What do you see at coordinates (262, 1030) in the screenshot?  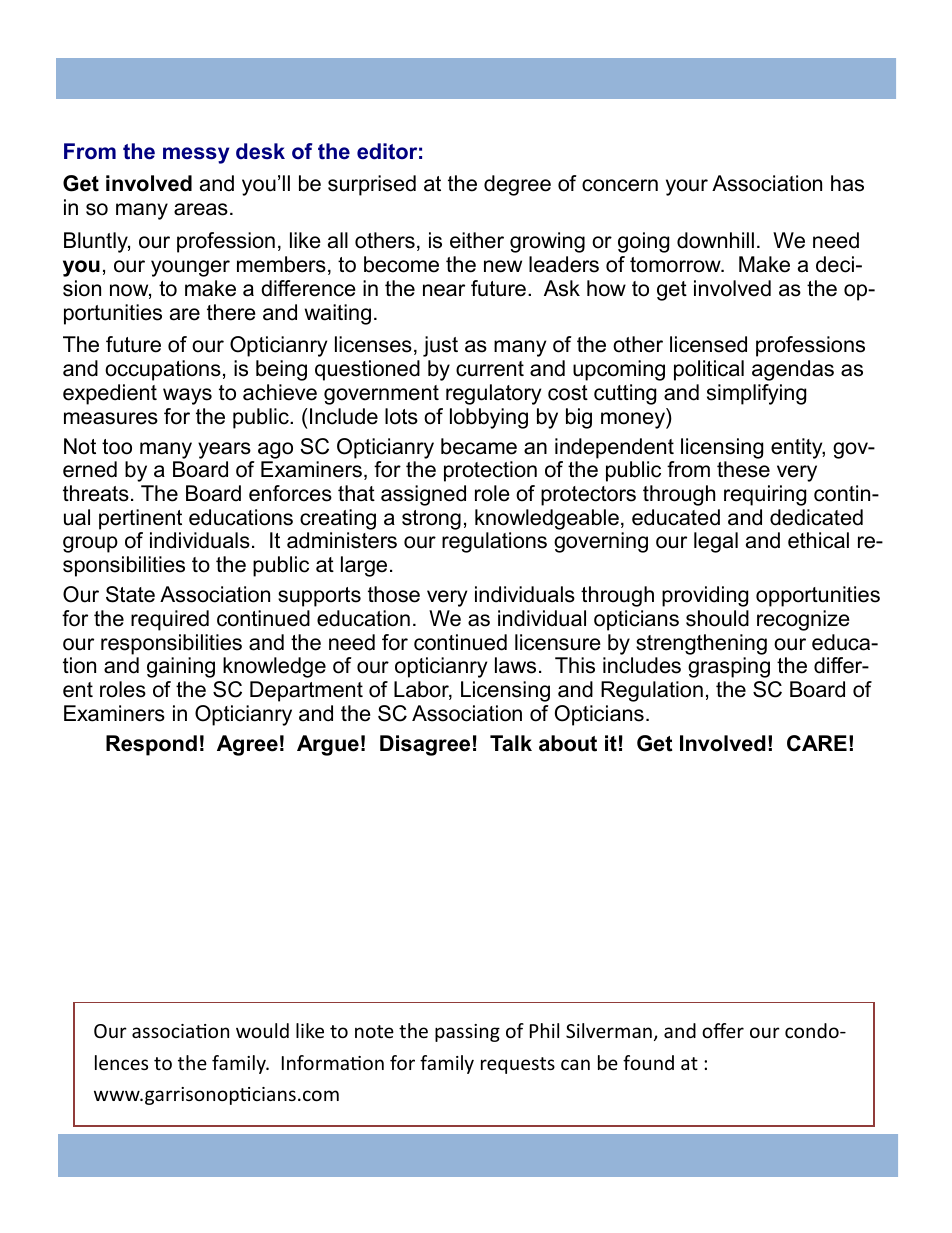 I see `would` at bounding box center [262, 1030].
